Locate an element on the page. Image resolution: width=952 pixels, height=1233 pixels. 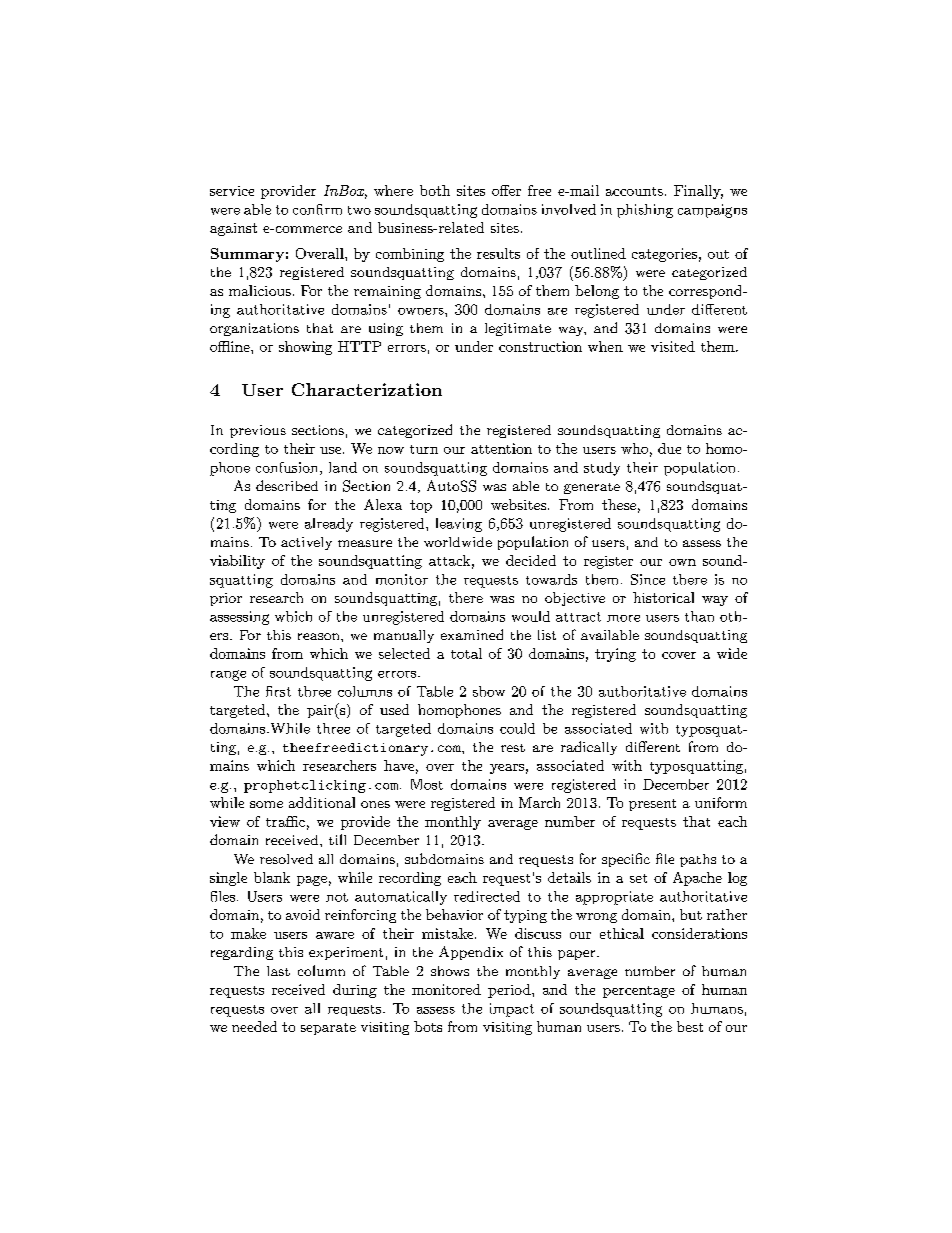
previous is located at coordinates (258, 431).
